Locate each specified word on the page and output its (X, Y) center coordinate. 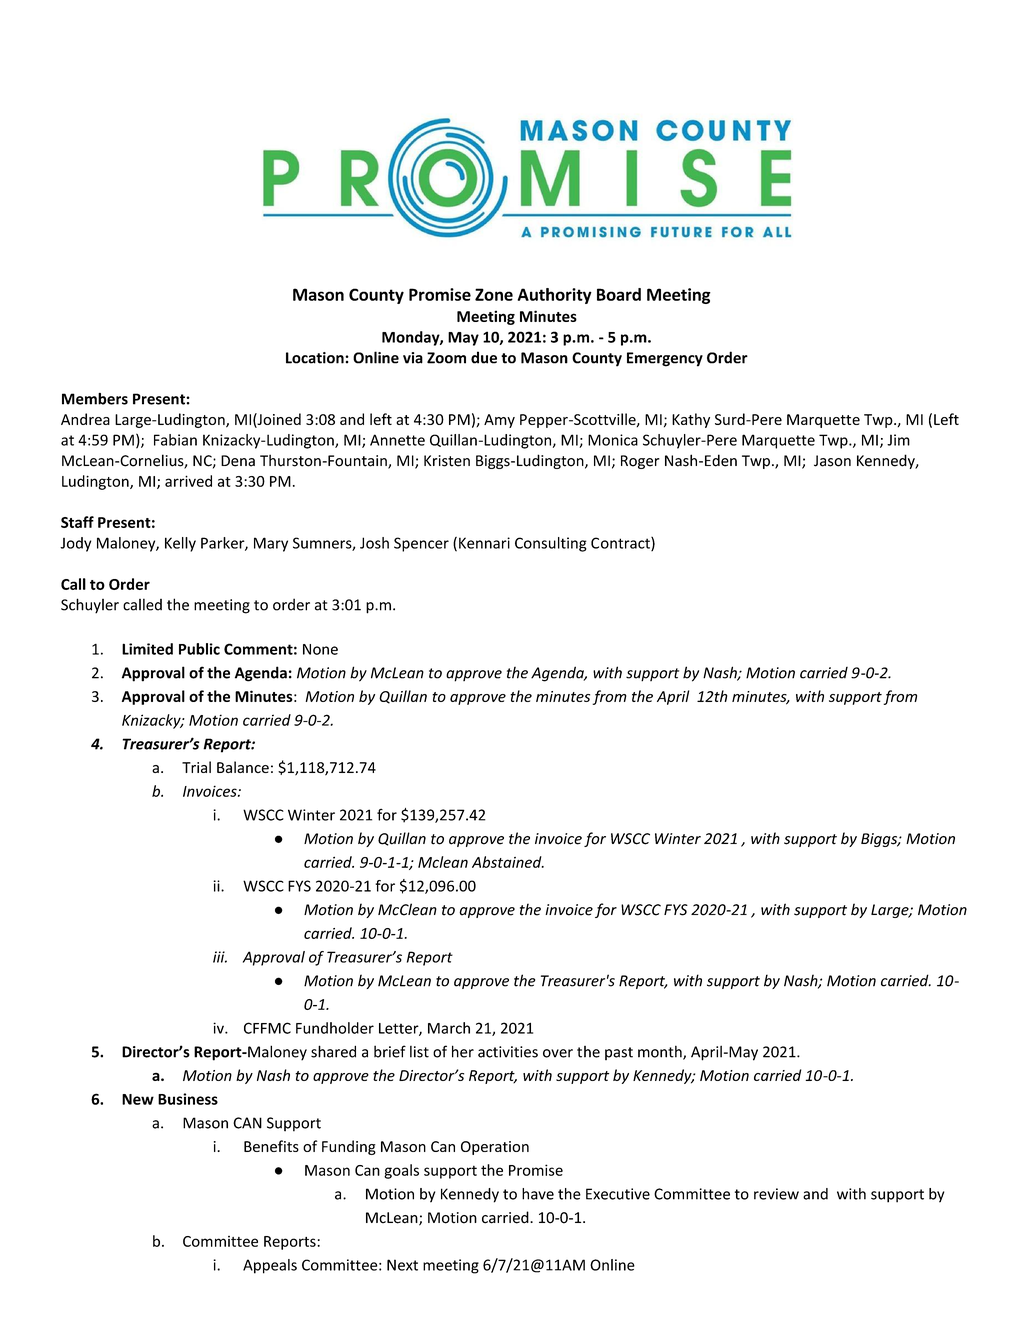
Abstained (508, 862)
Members (95, 399)
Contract (621, 544)
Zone (494, 294)
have (538, 1194)
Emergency (665, 359)
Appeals (270, 1266)
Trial (196, 767)
